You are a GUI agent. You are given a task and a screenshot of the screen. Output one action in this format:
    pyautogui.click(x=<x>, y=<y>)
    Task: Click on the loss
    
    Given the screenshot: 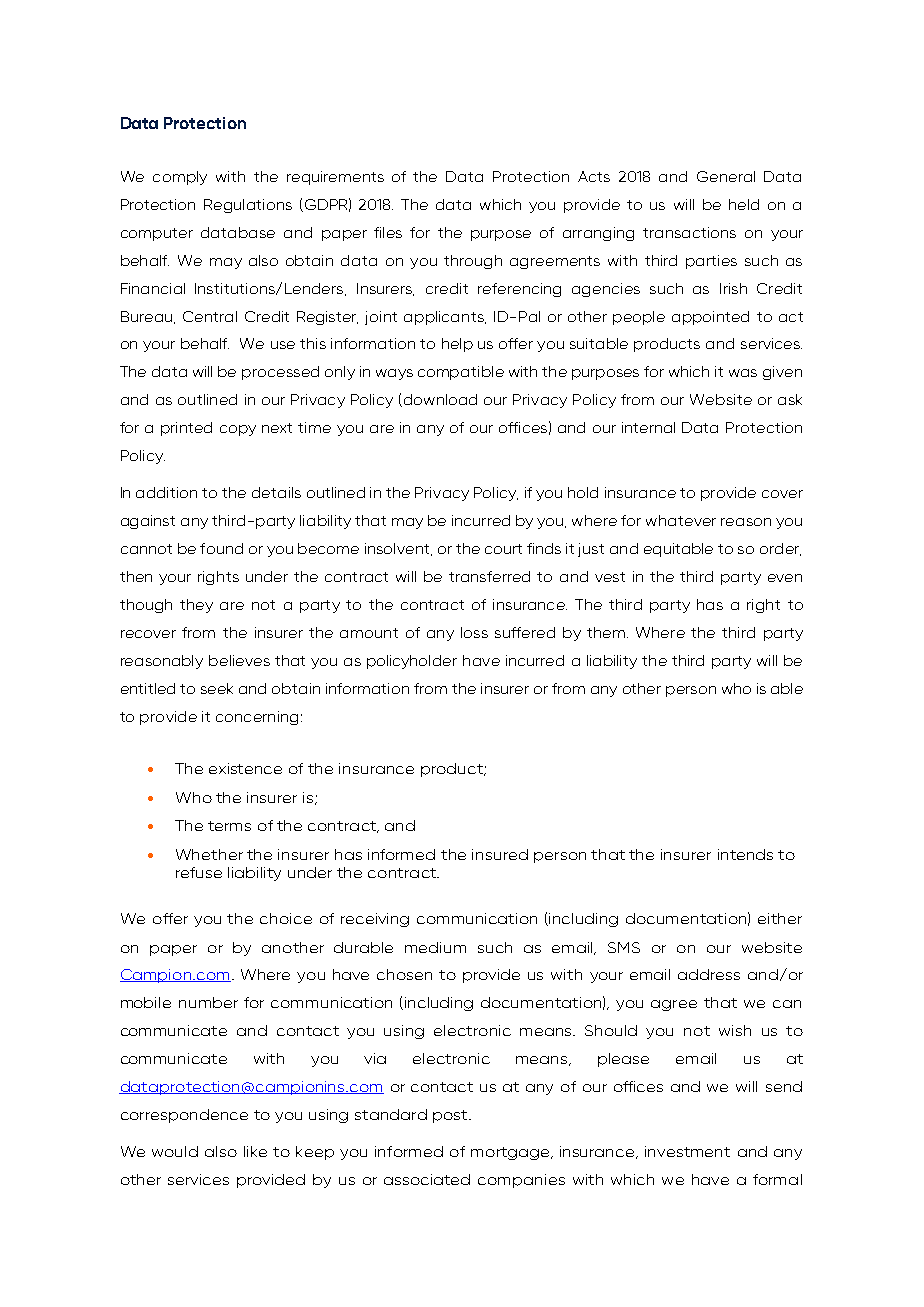 What is the action you would take?
    pyautogui.click(x=474, y=632)
